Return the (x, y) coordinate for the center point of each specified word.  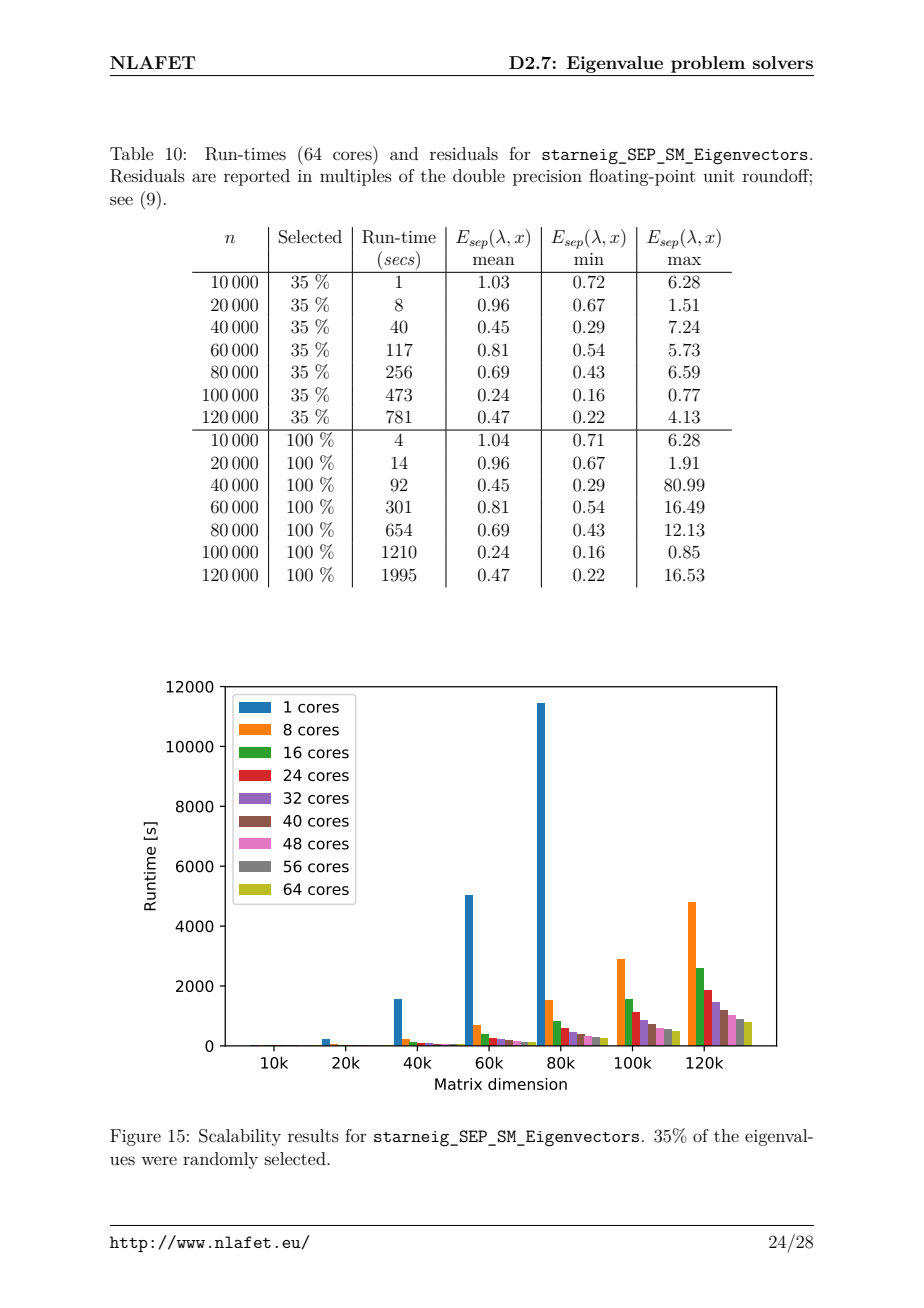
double (479, 175)
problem (708, 64)
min (589, 259)
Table (132, 153)
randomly (220, 1160)
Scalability (240, 1137)
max (684, 260)
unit (719, 176)
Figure (135, 1137)
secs (399, 261)
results (313, 1135)
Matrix (458, 1084)
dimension (527, 1084)
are (204, 177)
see (121, 200)
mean (494, 260)
